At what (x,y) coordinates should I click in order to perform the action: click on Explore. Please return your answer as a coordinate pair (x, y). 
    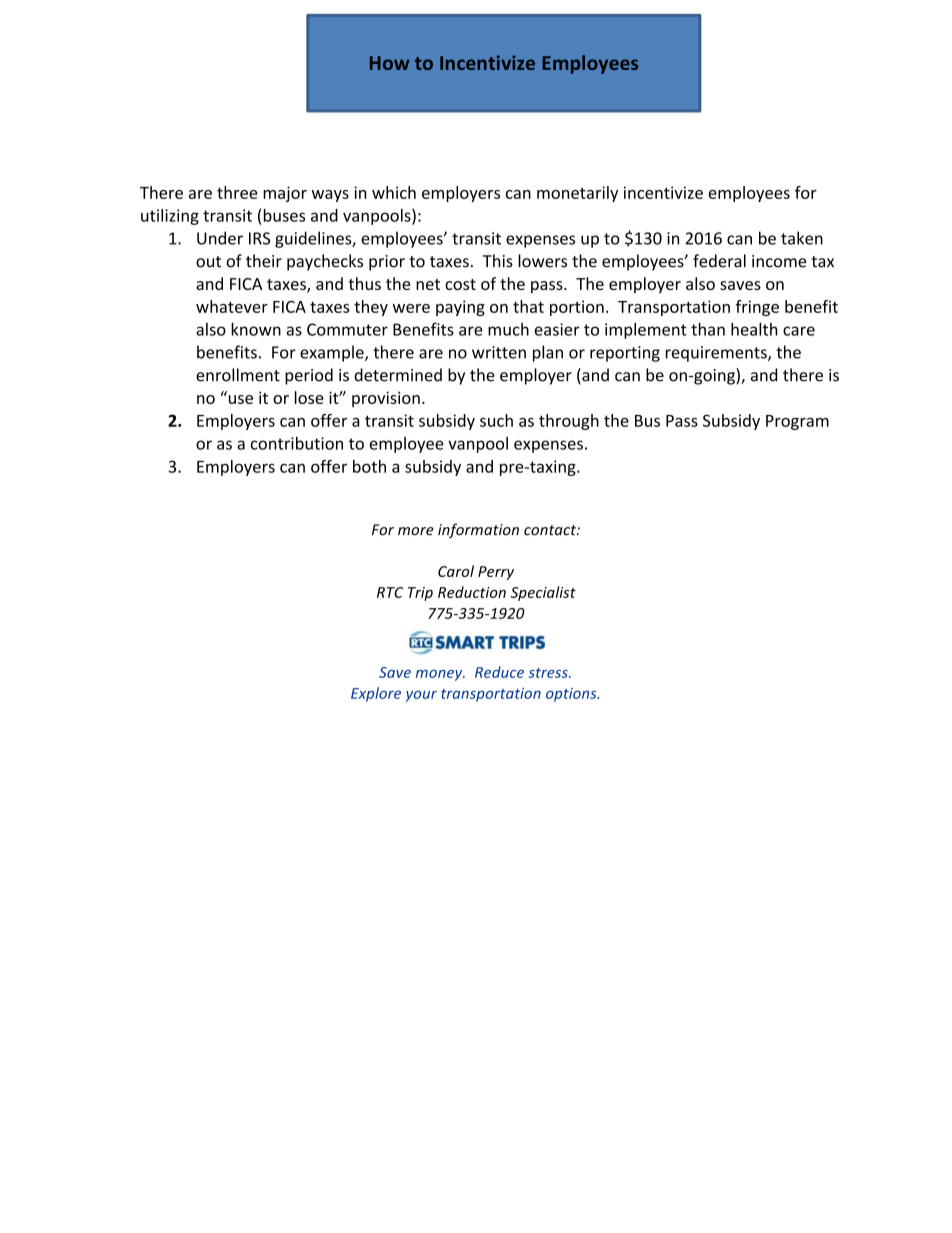
    Looking at the image, I should click on (376, 694).
